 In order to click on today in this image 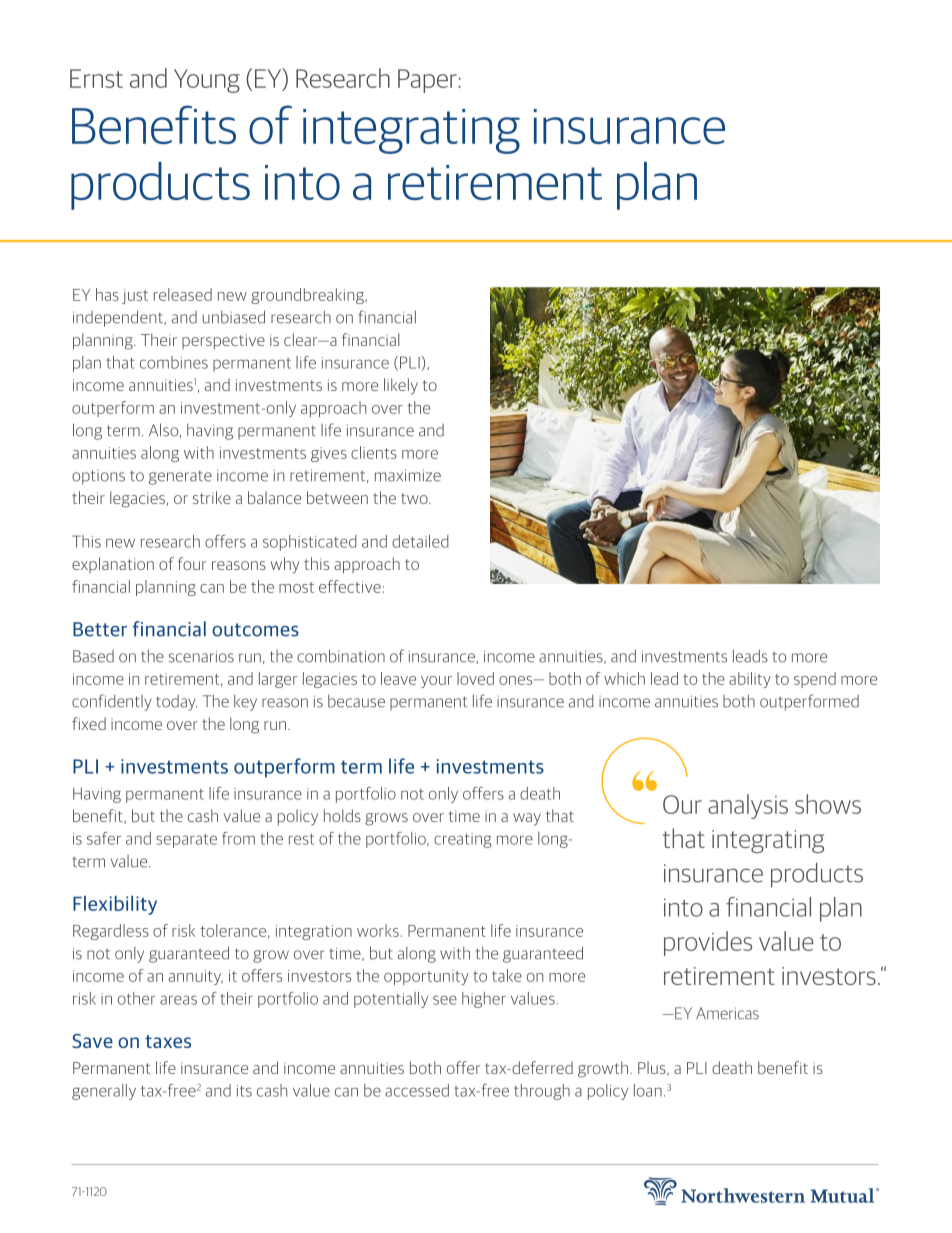, I will do `click(176, 703)`.
